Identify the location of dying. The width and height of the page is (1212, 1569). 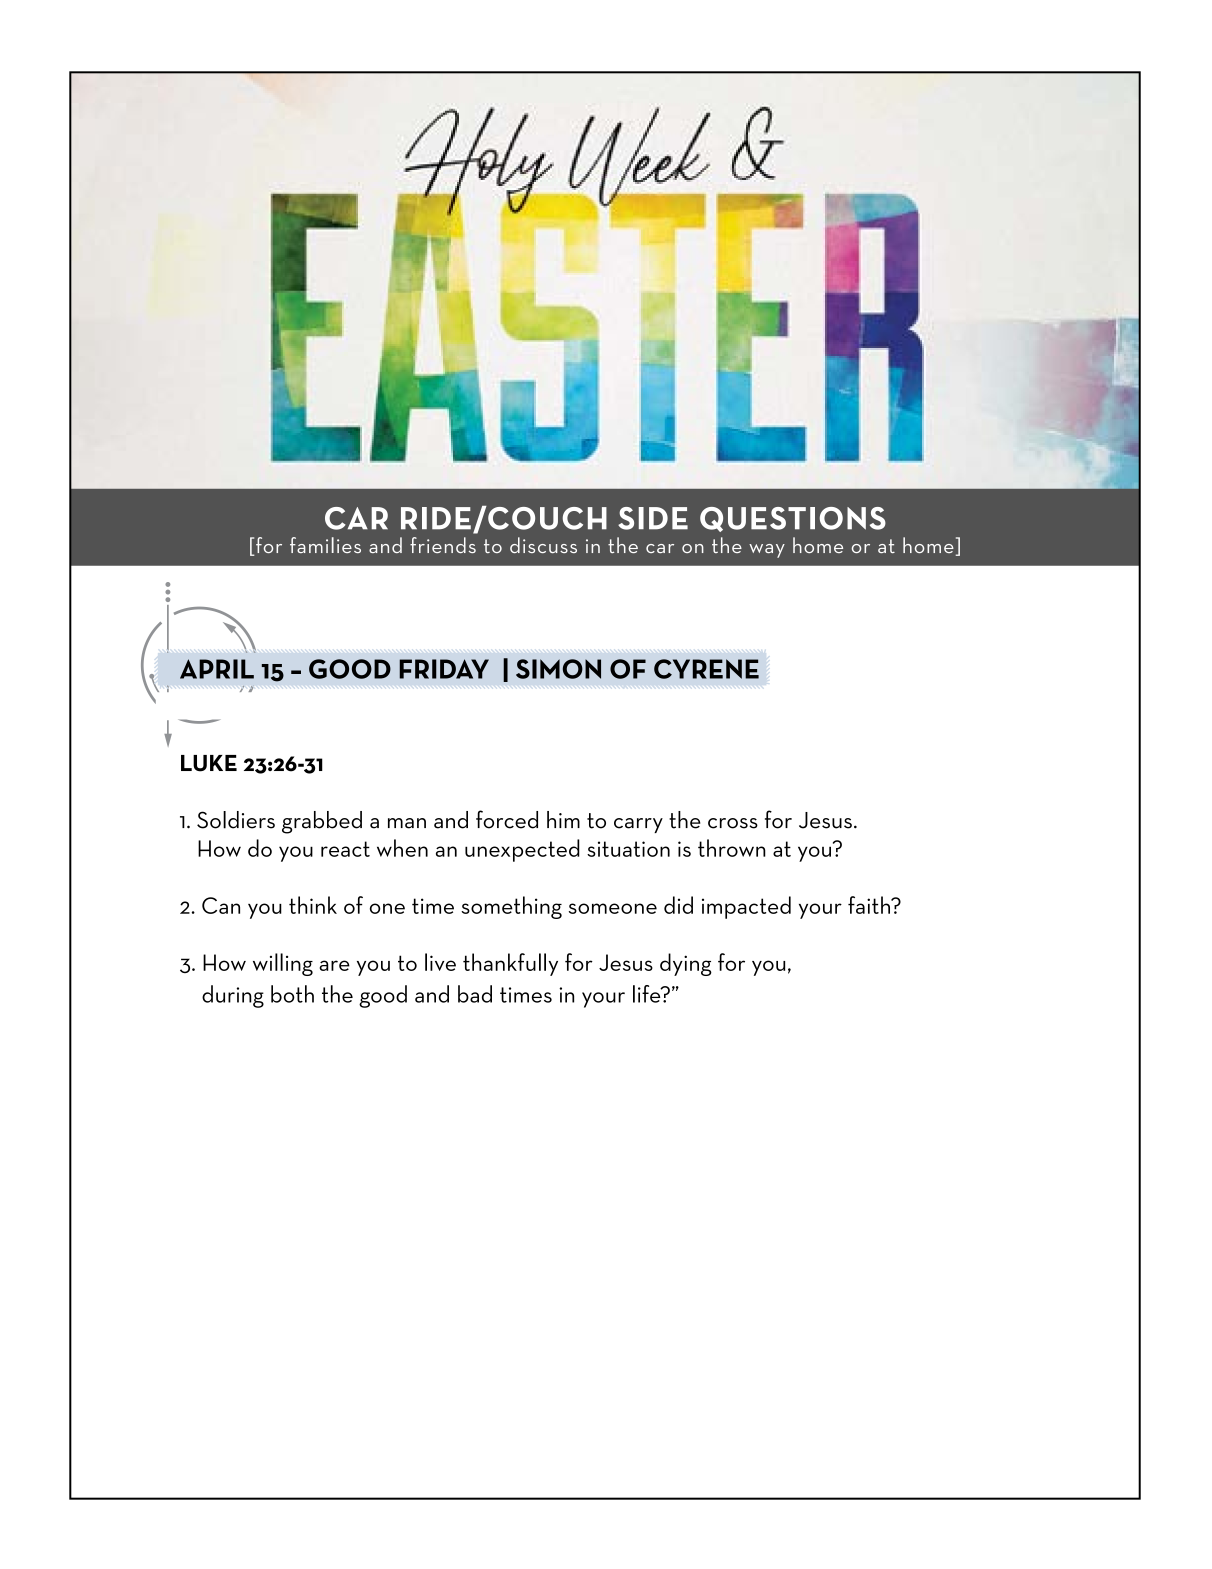
(686, 964).
